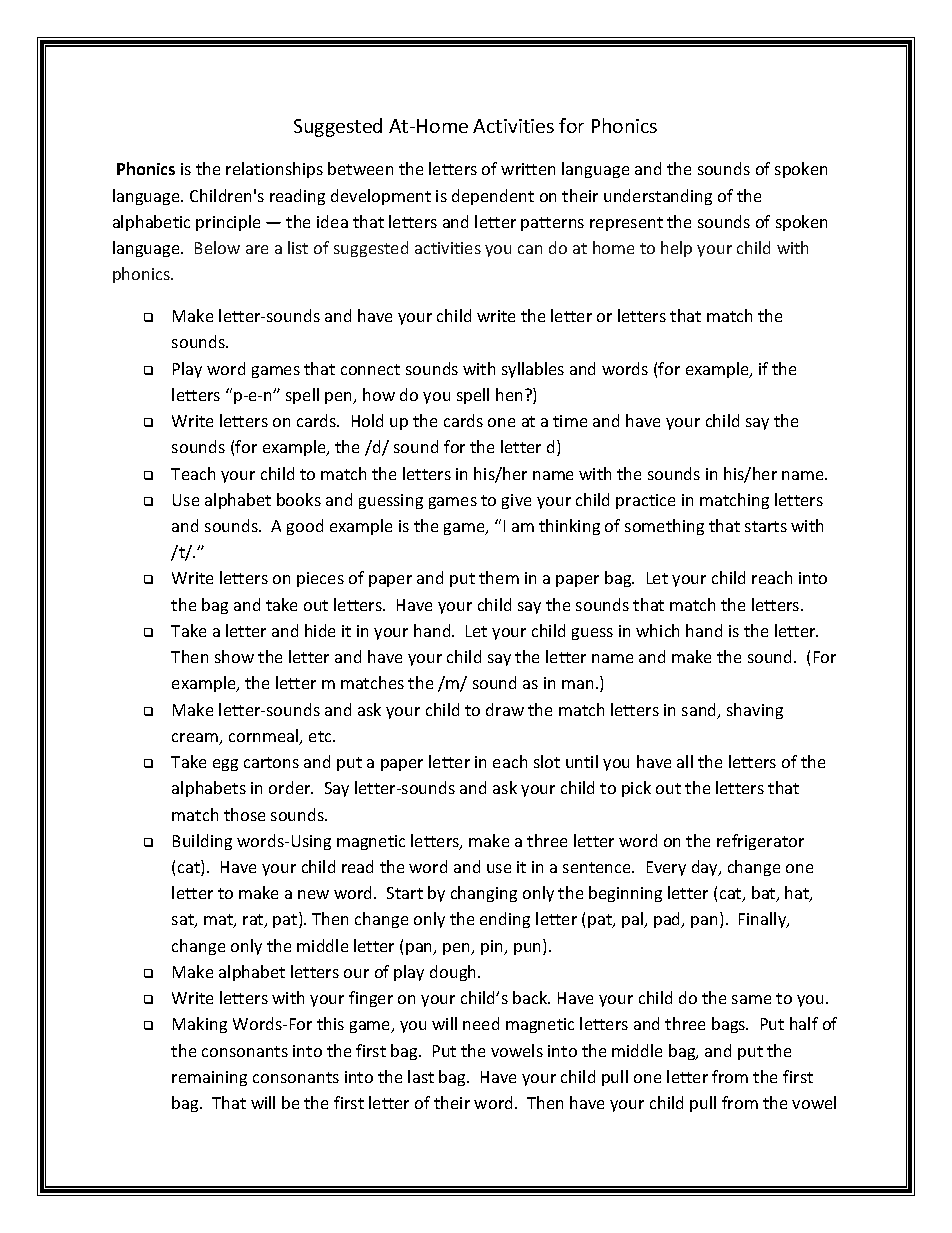 This screenshot has height=1233, width=952. What do you see at coordinates (658, 197) in the screenshot?
I see `understanding` at bounding box center [658, 197].
